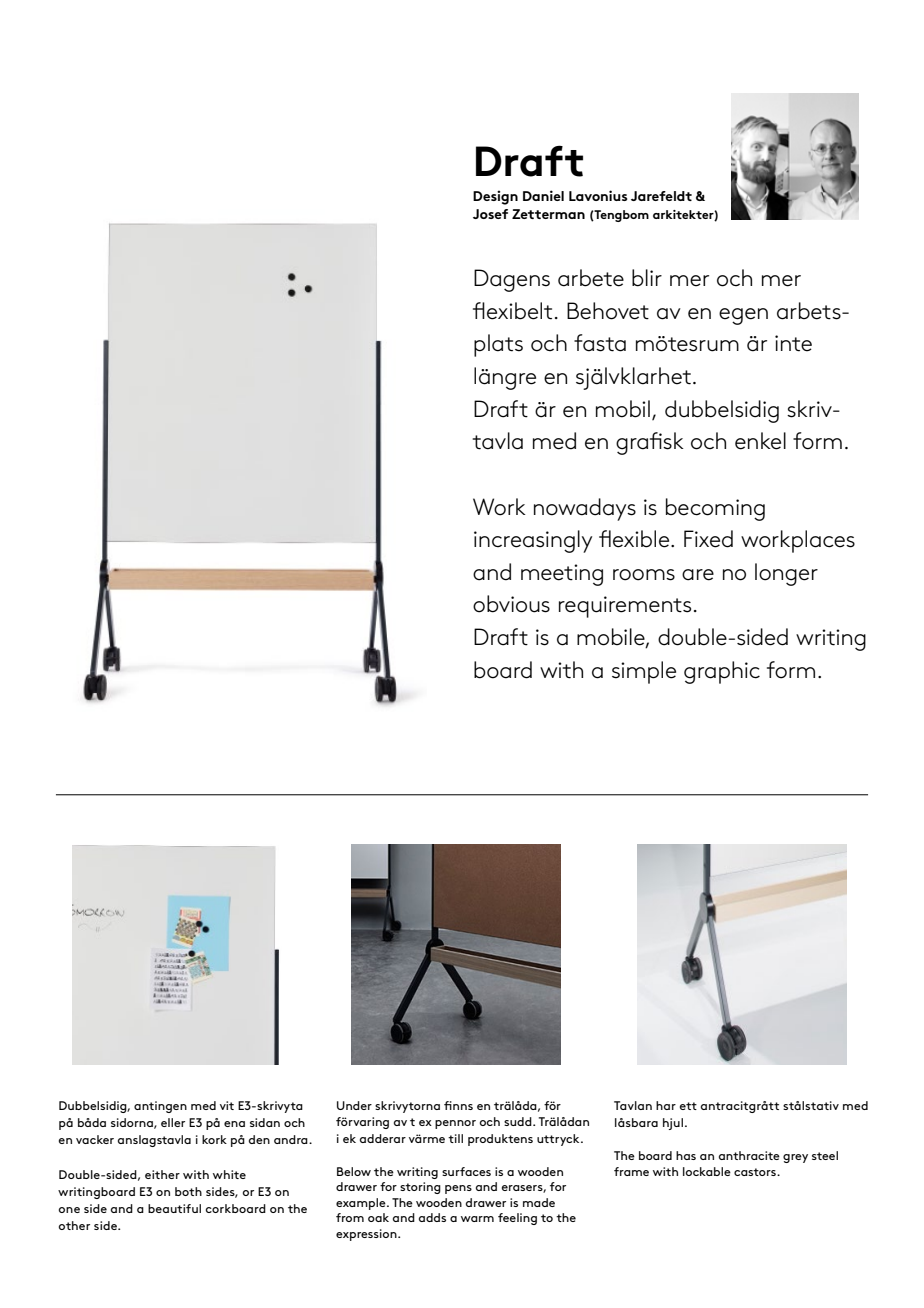  What do you see at coordinates (585, 509) in the screenshot?
I see `nowadays` at bounding box center [585, 509].
